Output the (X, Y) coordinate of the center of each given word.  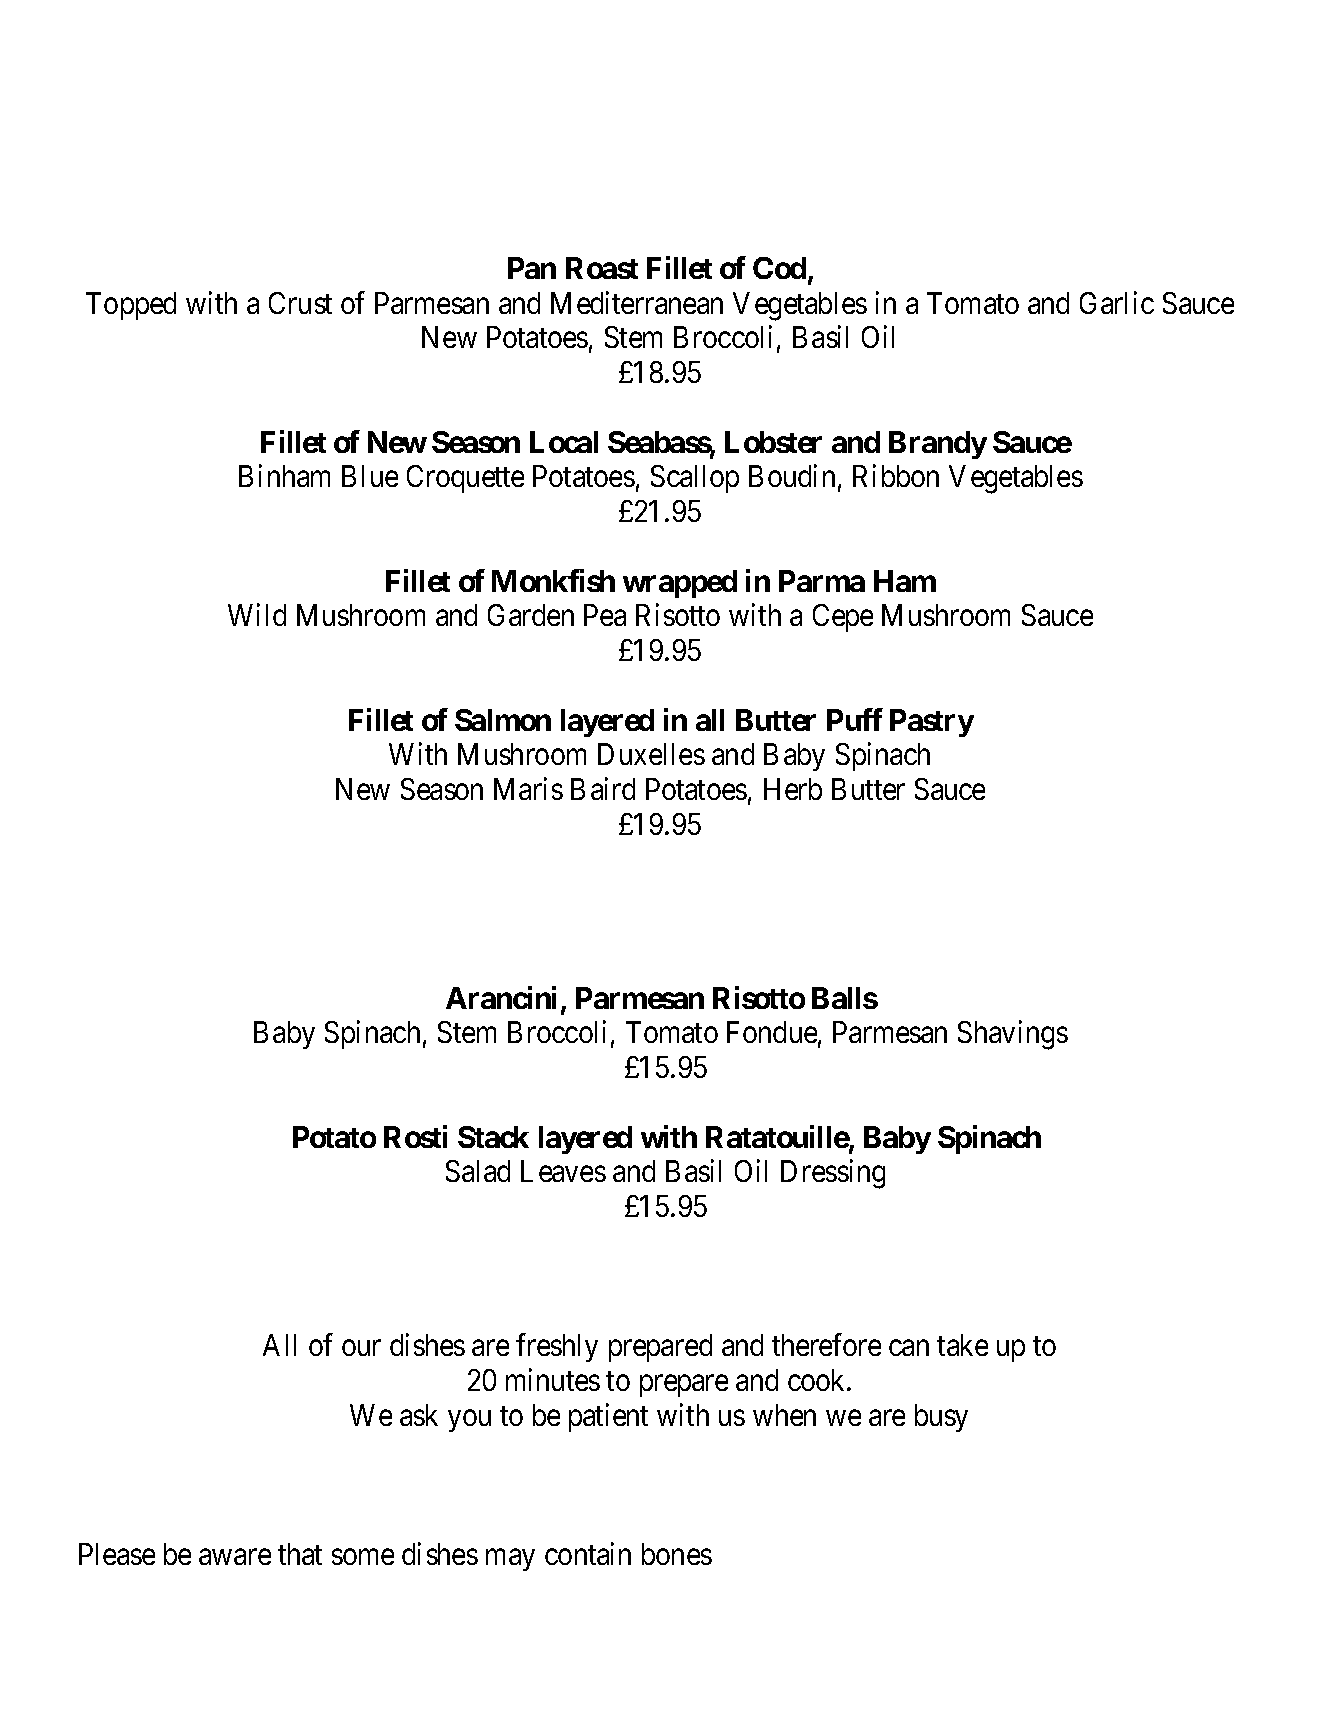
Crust (300, 303)
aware (235, 1557)
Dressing (833, 1174)
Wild (257, 615)
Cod (779, 268)
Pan (532, 268)
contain (588, 1553)
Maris (528, 789)
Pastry (932, 723)
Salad (478, 1171)
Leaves (563, 1171)
